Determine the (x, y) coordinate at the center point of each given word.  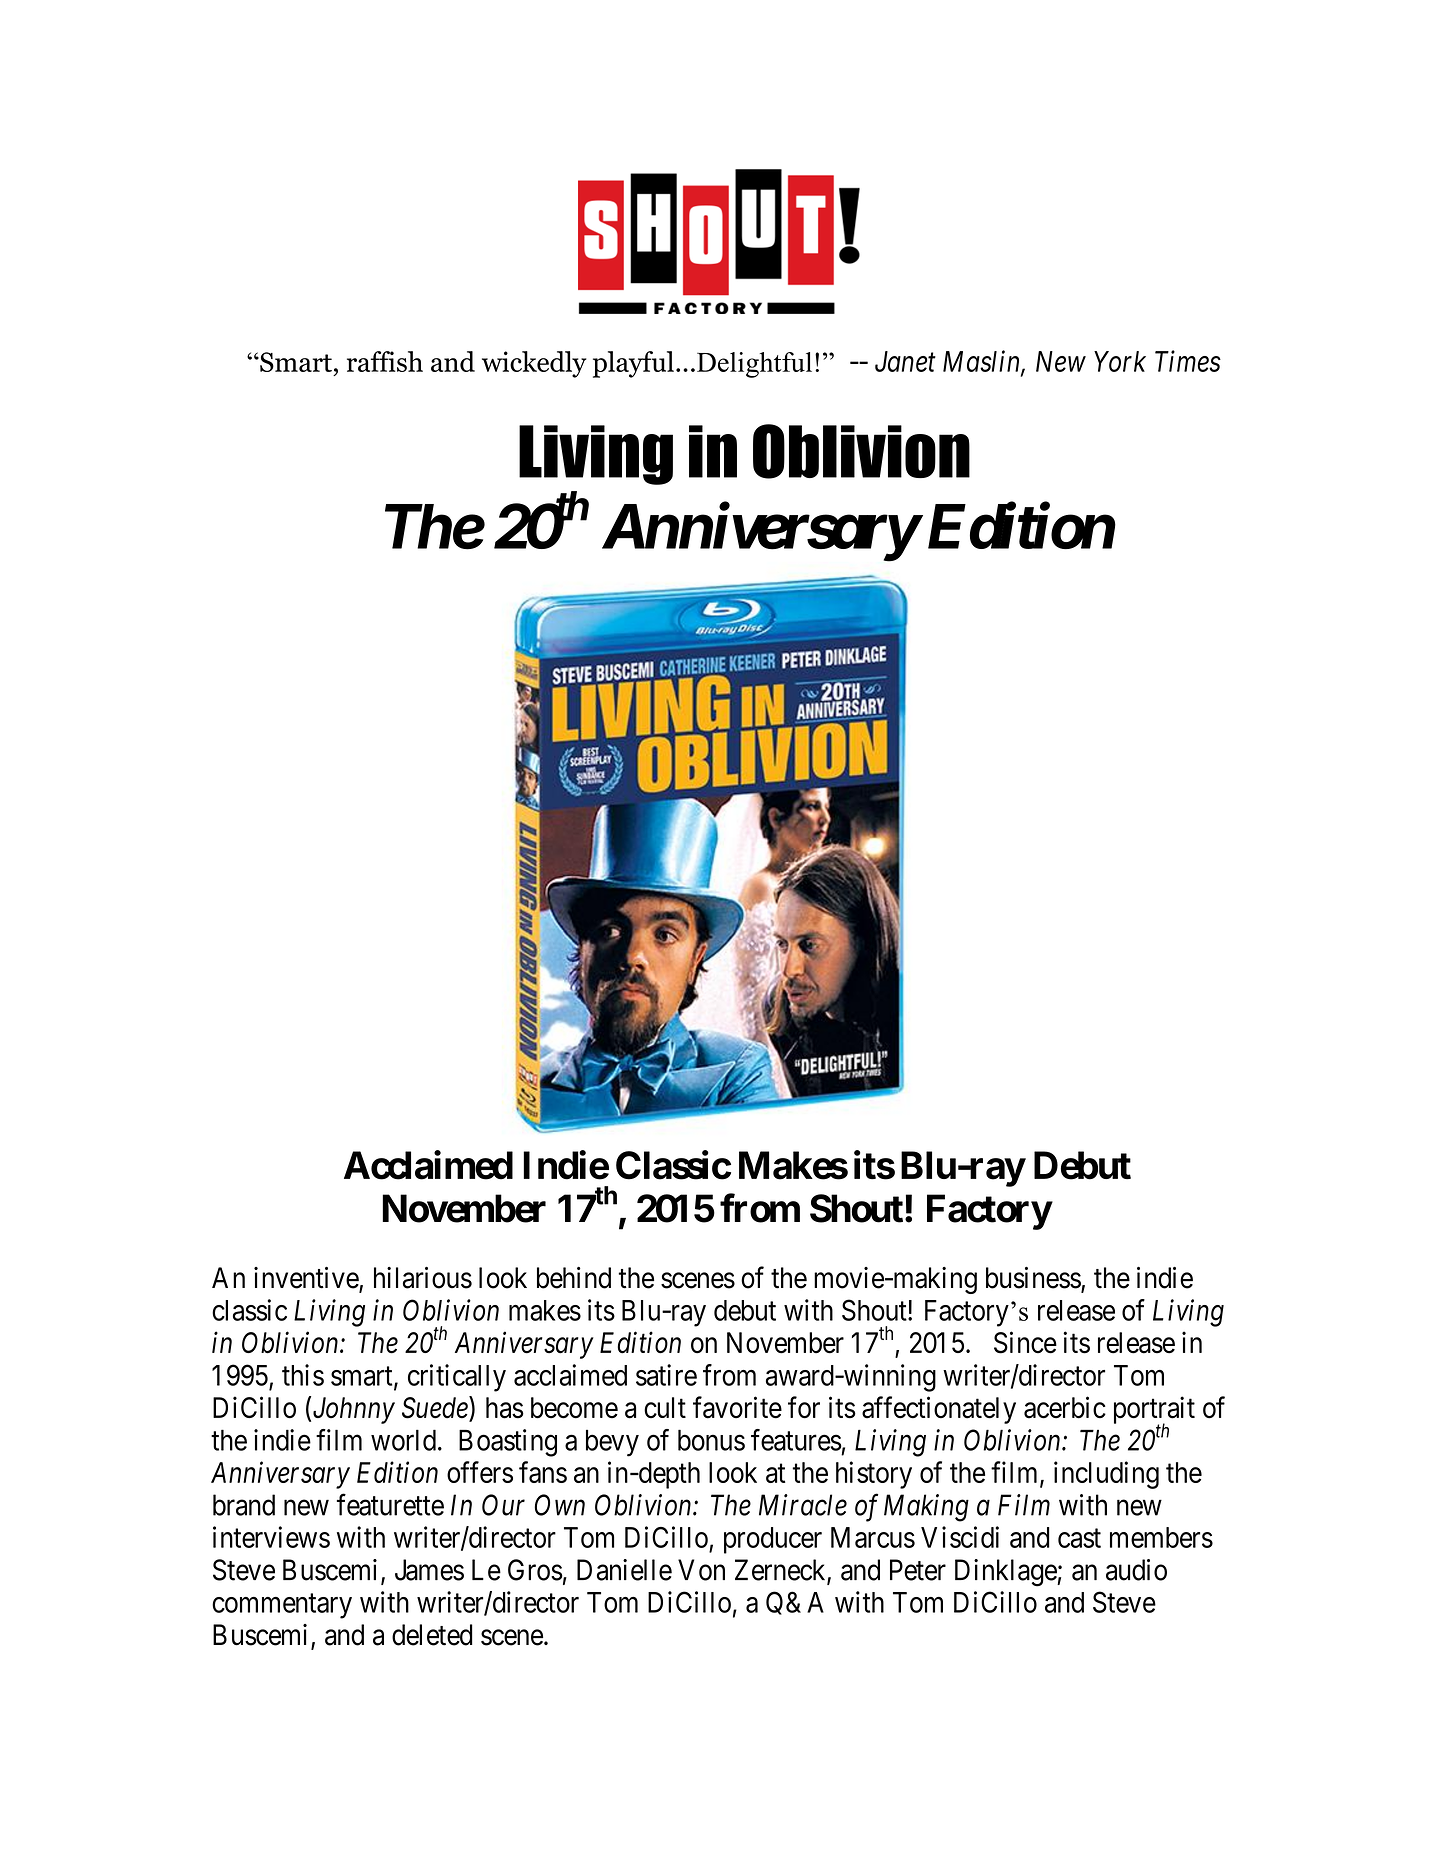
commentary (282, 1606)
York (1120, 361)
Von (701, 1570)
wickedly (534, 364)
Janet (905, 361)
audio (1136, 1570)
